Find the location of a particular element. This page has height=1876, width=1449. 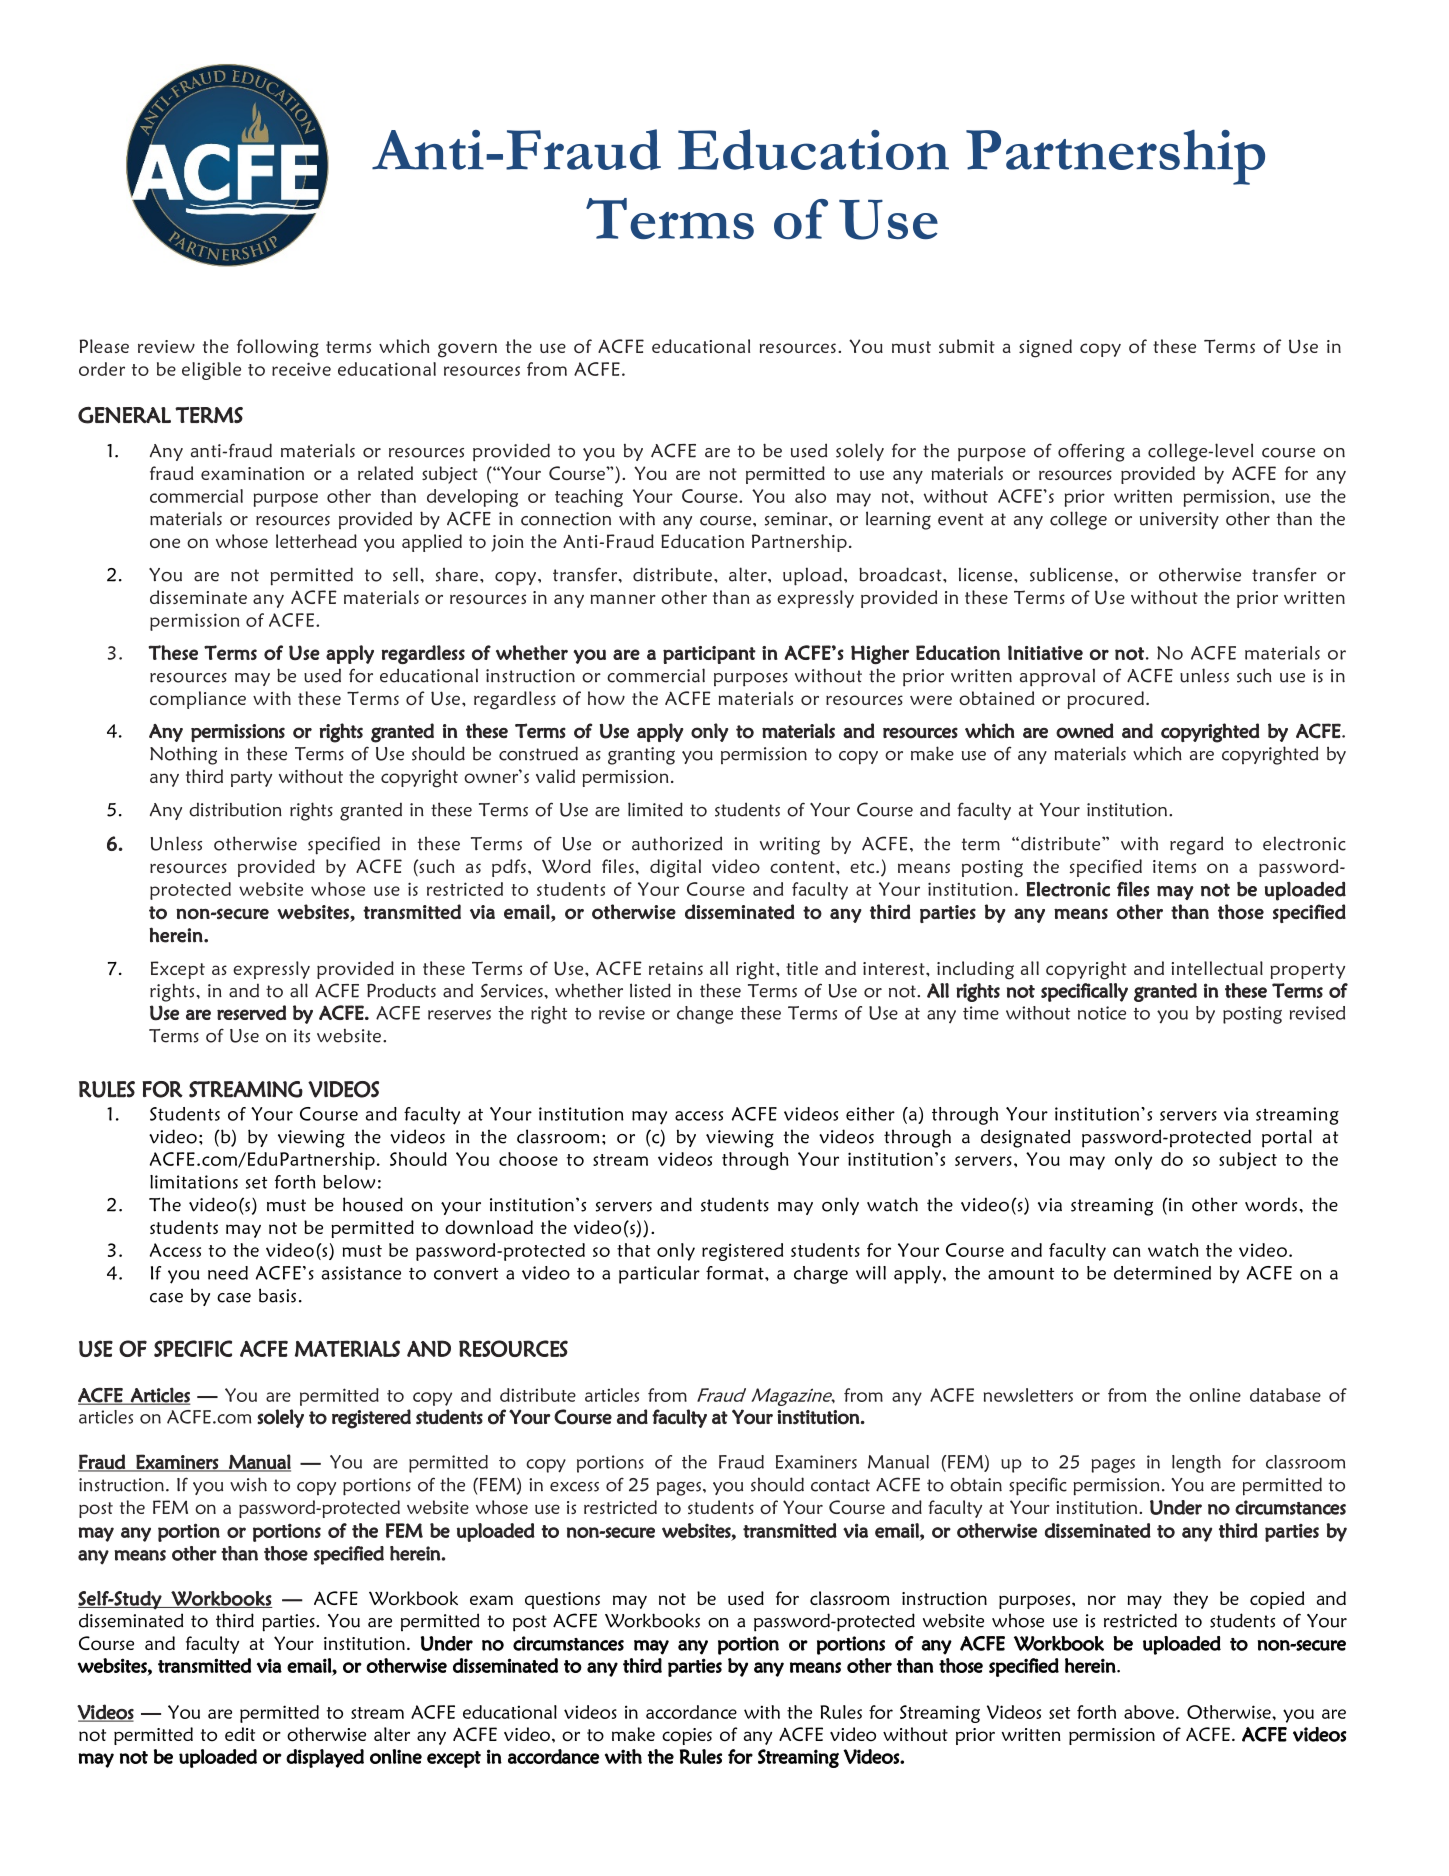

copies is located at coordinates (687, 1736).
